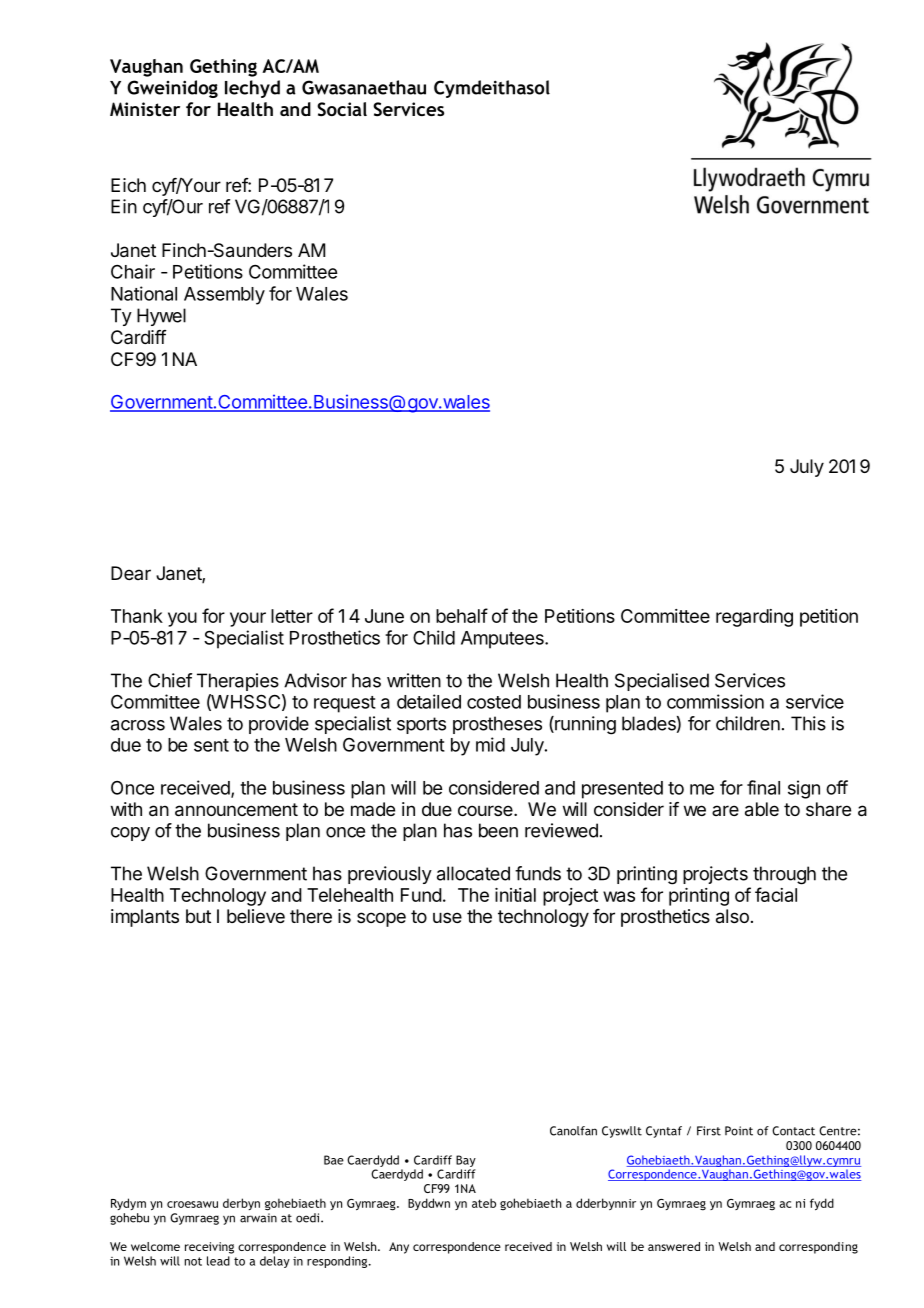 This screenshot has width=924, height=1308. What do you see at coordinates (715, 701) in the screenshot?
I see `commission` at bounding box center [715, 701].
